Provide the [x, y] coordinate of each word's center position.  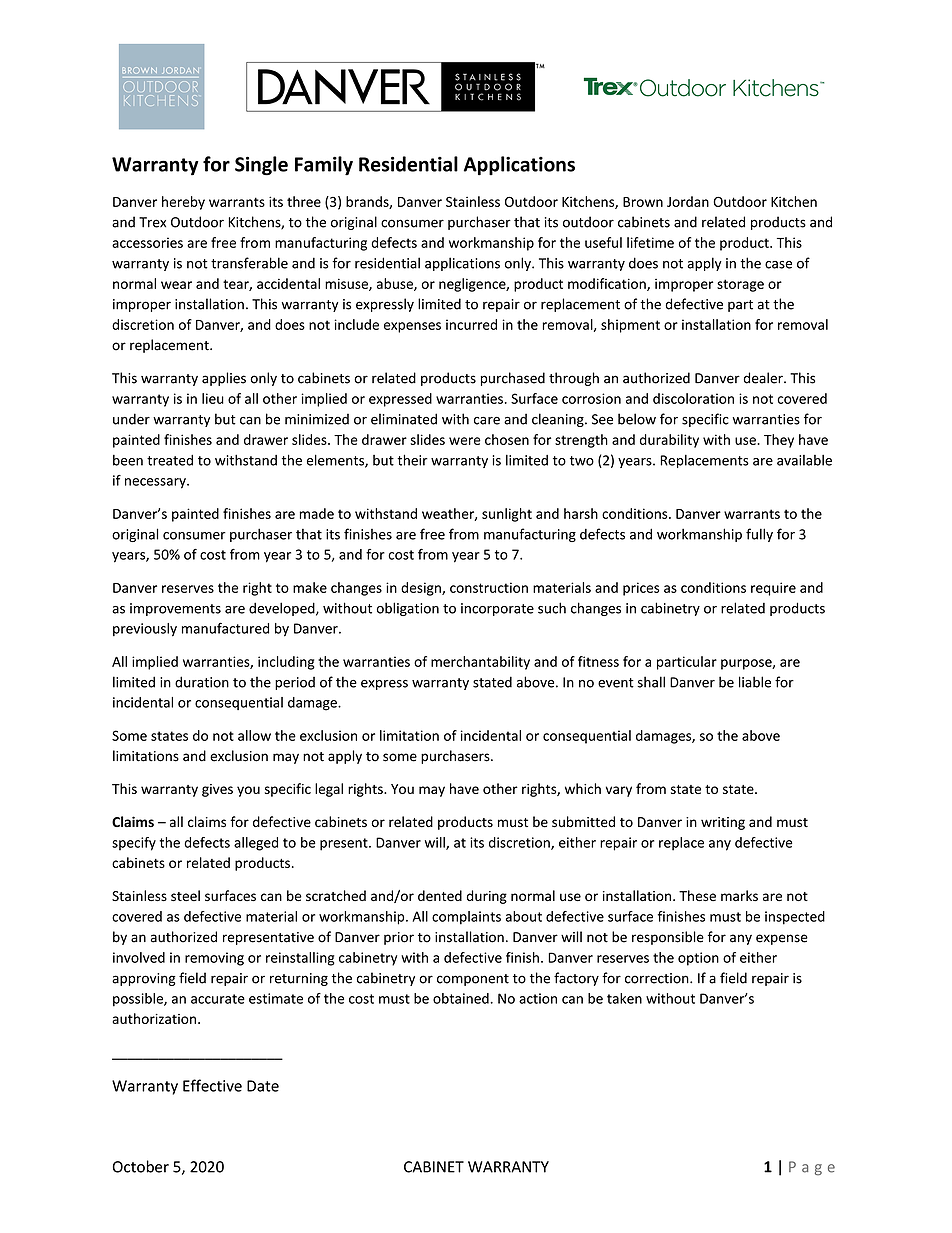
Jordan [688, 201]
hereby [183, 203]
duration [202, 682]
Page [812, 1168]
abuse [396, 284]
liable [755, 682]
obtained [462, 998]
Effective [212, 1085]
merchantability [480, 663]
